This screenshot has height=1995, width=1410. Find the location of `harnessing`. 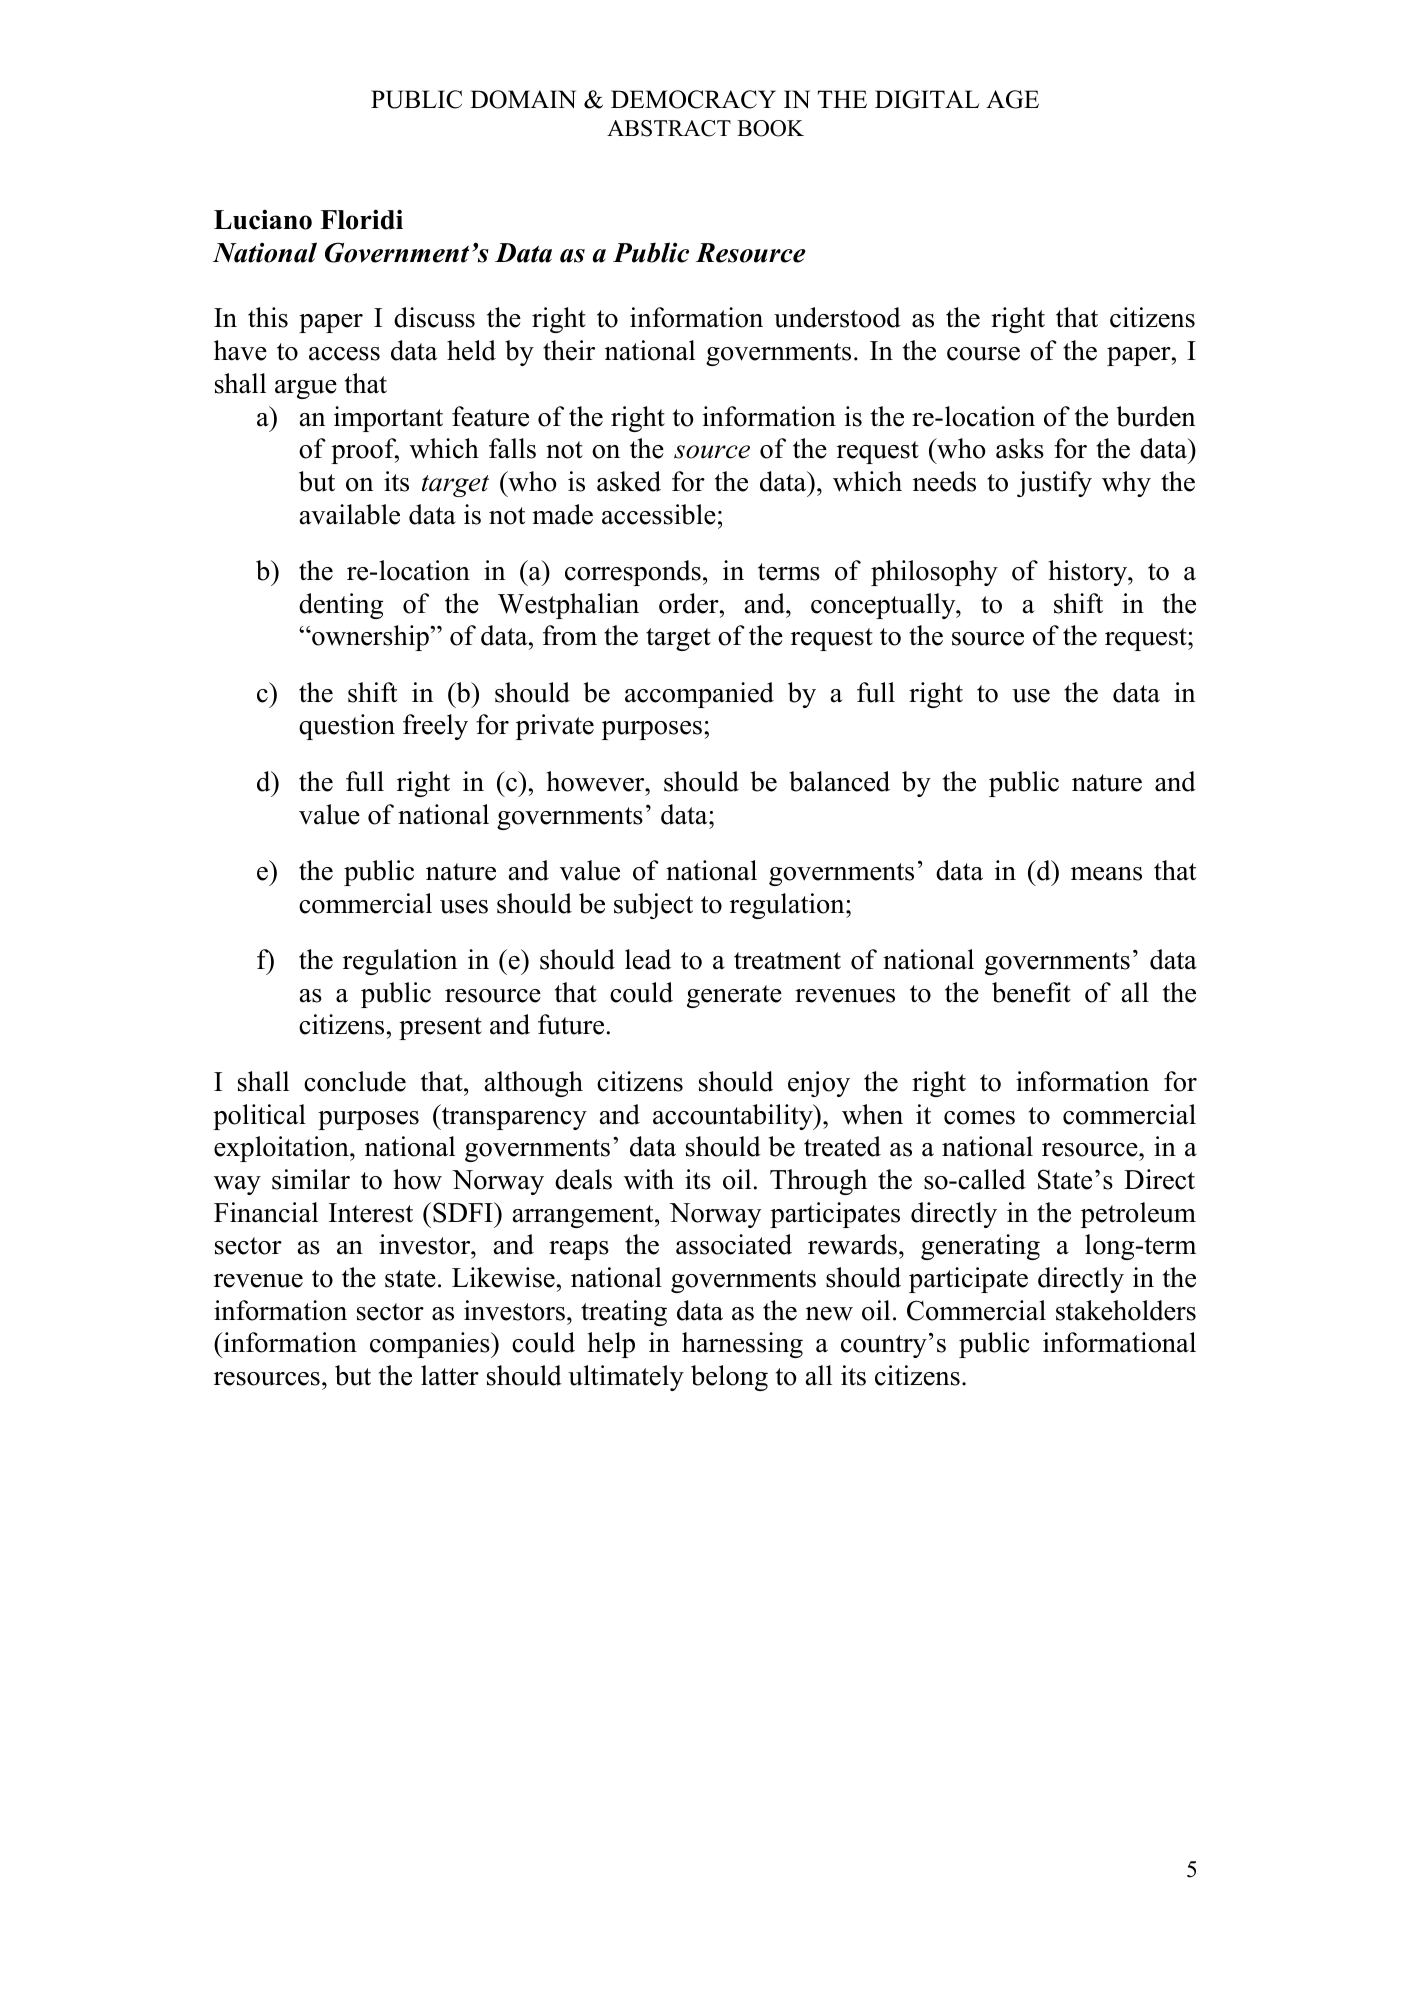

harnessing is located at coordinates (742, 1345).
